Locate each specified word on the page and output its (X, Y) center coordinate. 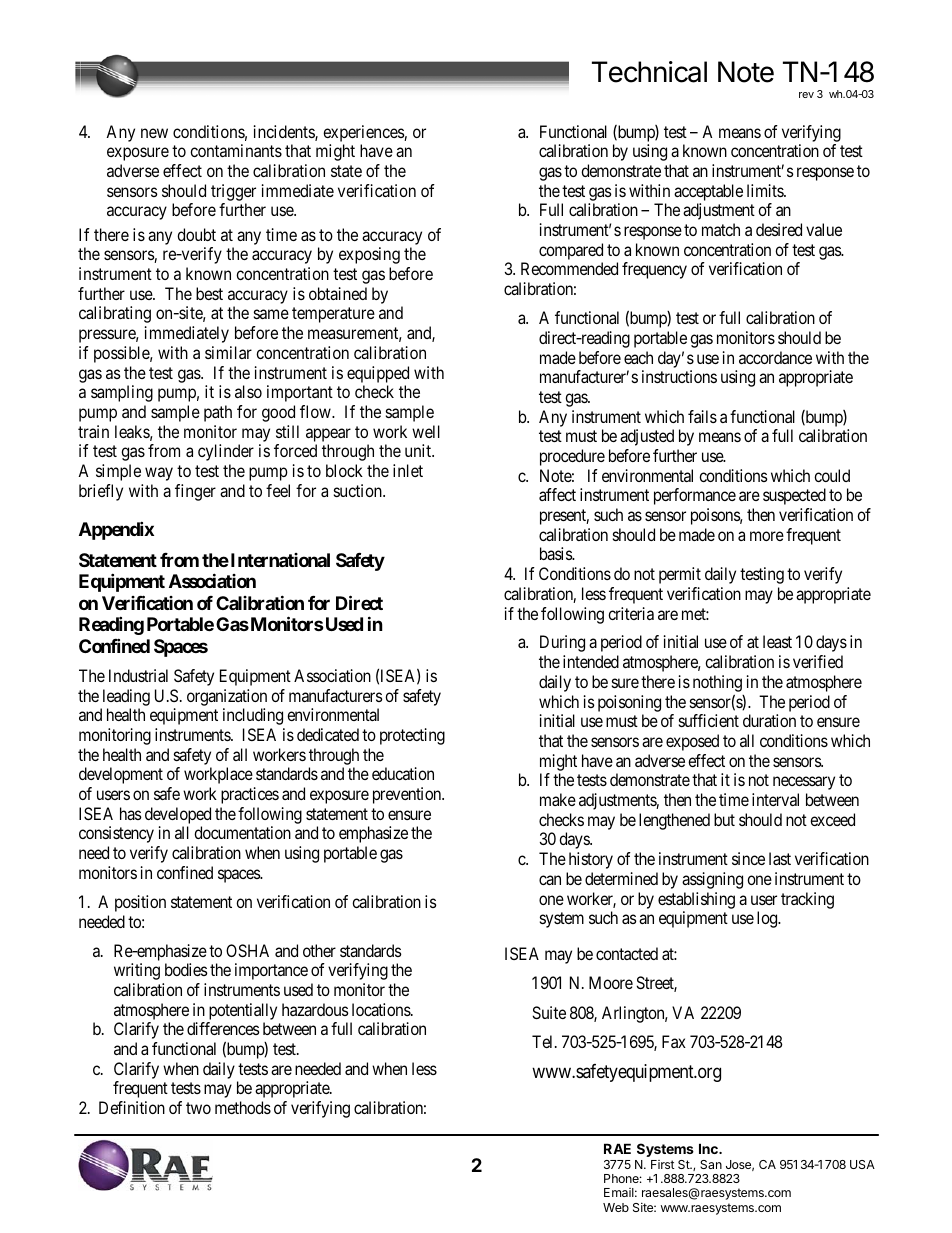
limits (766, 190)
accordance (775, 357)
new (154, 133)
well (426, 431)
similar (228, 352)
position (140, 903)
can (550, 880)
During (562, 643)
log (768, 919)
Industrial (138, 675)
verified (818, 661)
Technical (649, 72)
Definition (132, 1107)
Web (616, 1207)
